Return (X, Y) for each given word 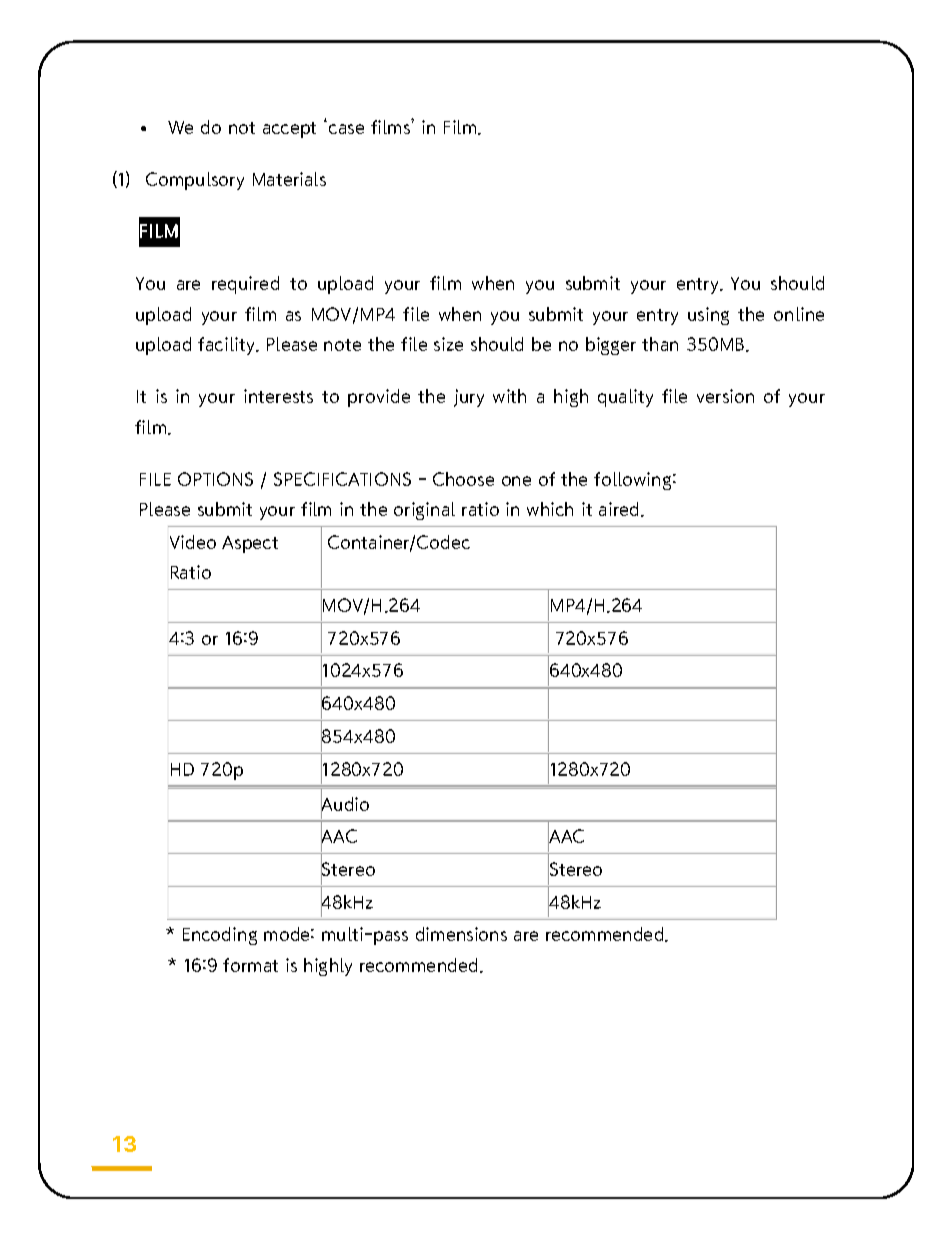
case (346, 129)
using (708, 316)
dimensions (461, 934)
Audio (345, 804)
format (250, 965)
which (550, 509)
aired (618, 509)
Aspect (250, 544)
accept (289, 130)
